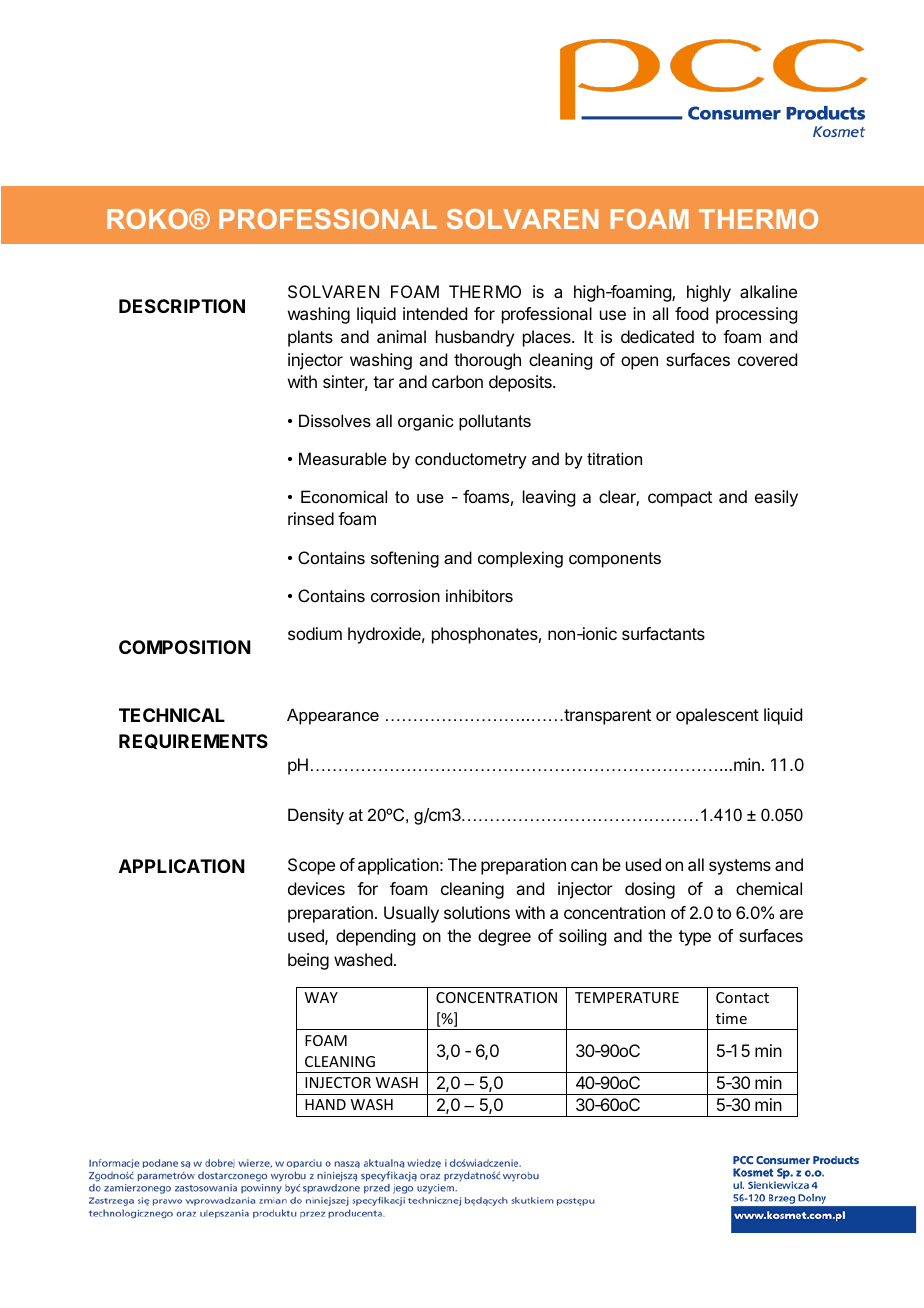  Describe the element at coordinates (680, 499) in the screenshot. I see `compact` at that location.
